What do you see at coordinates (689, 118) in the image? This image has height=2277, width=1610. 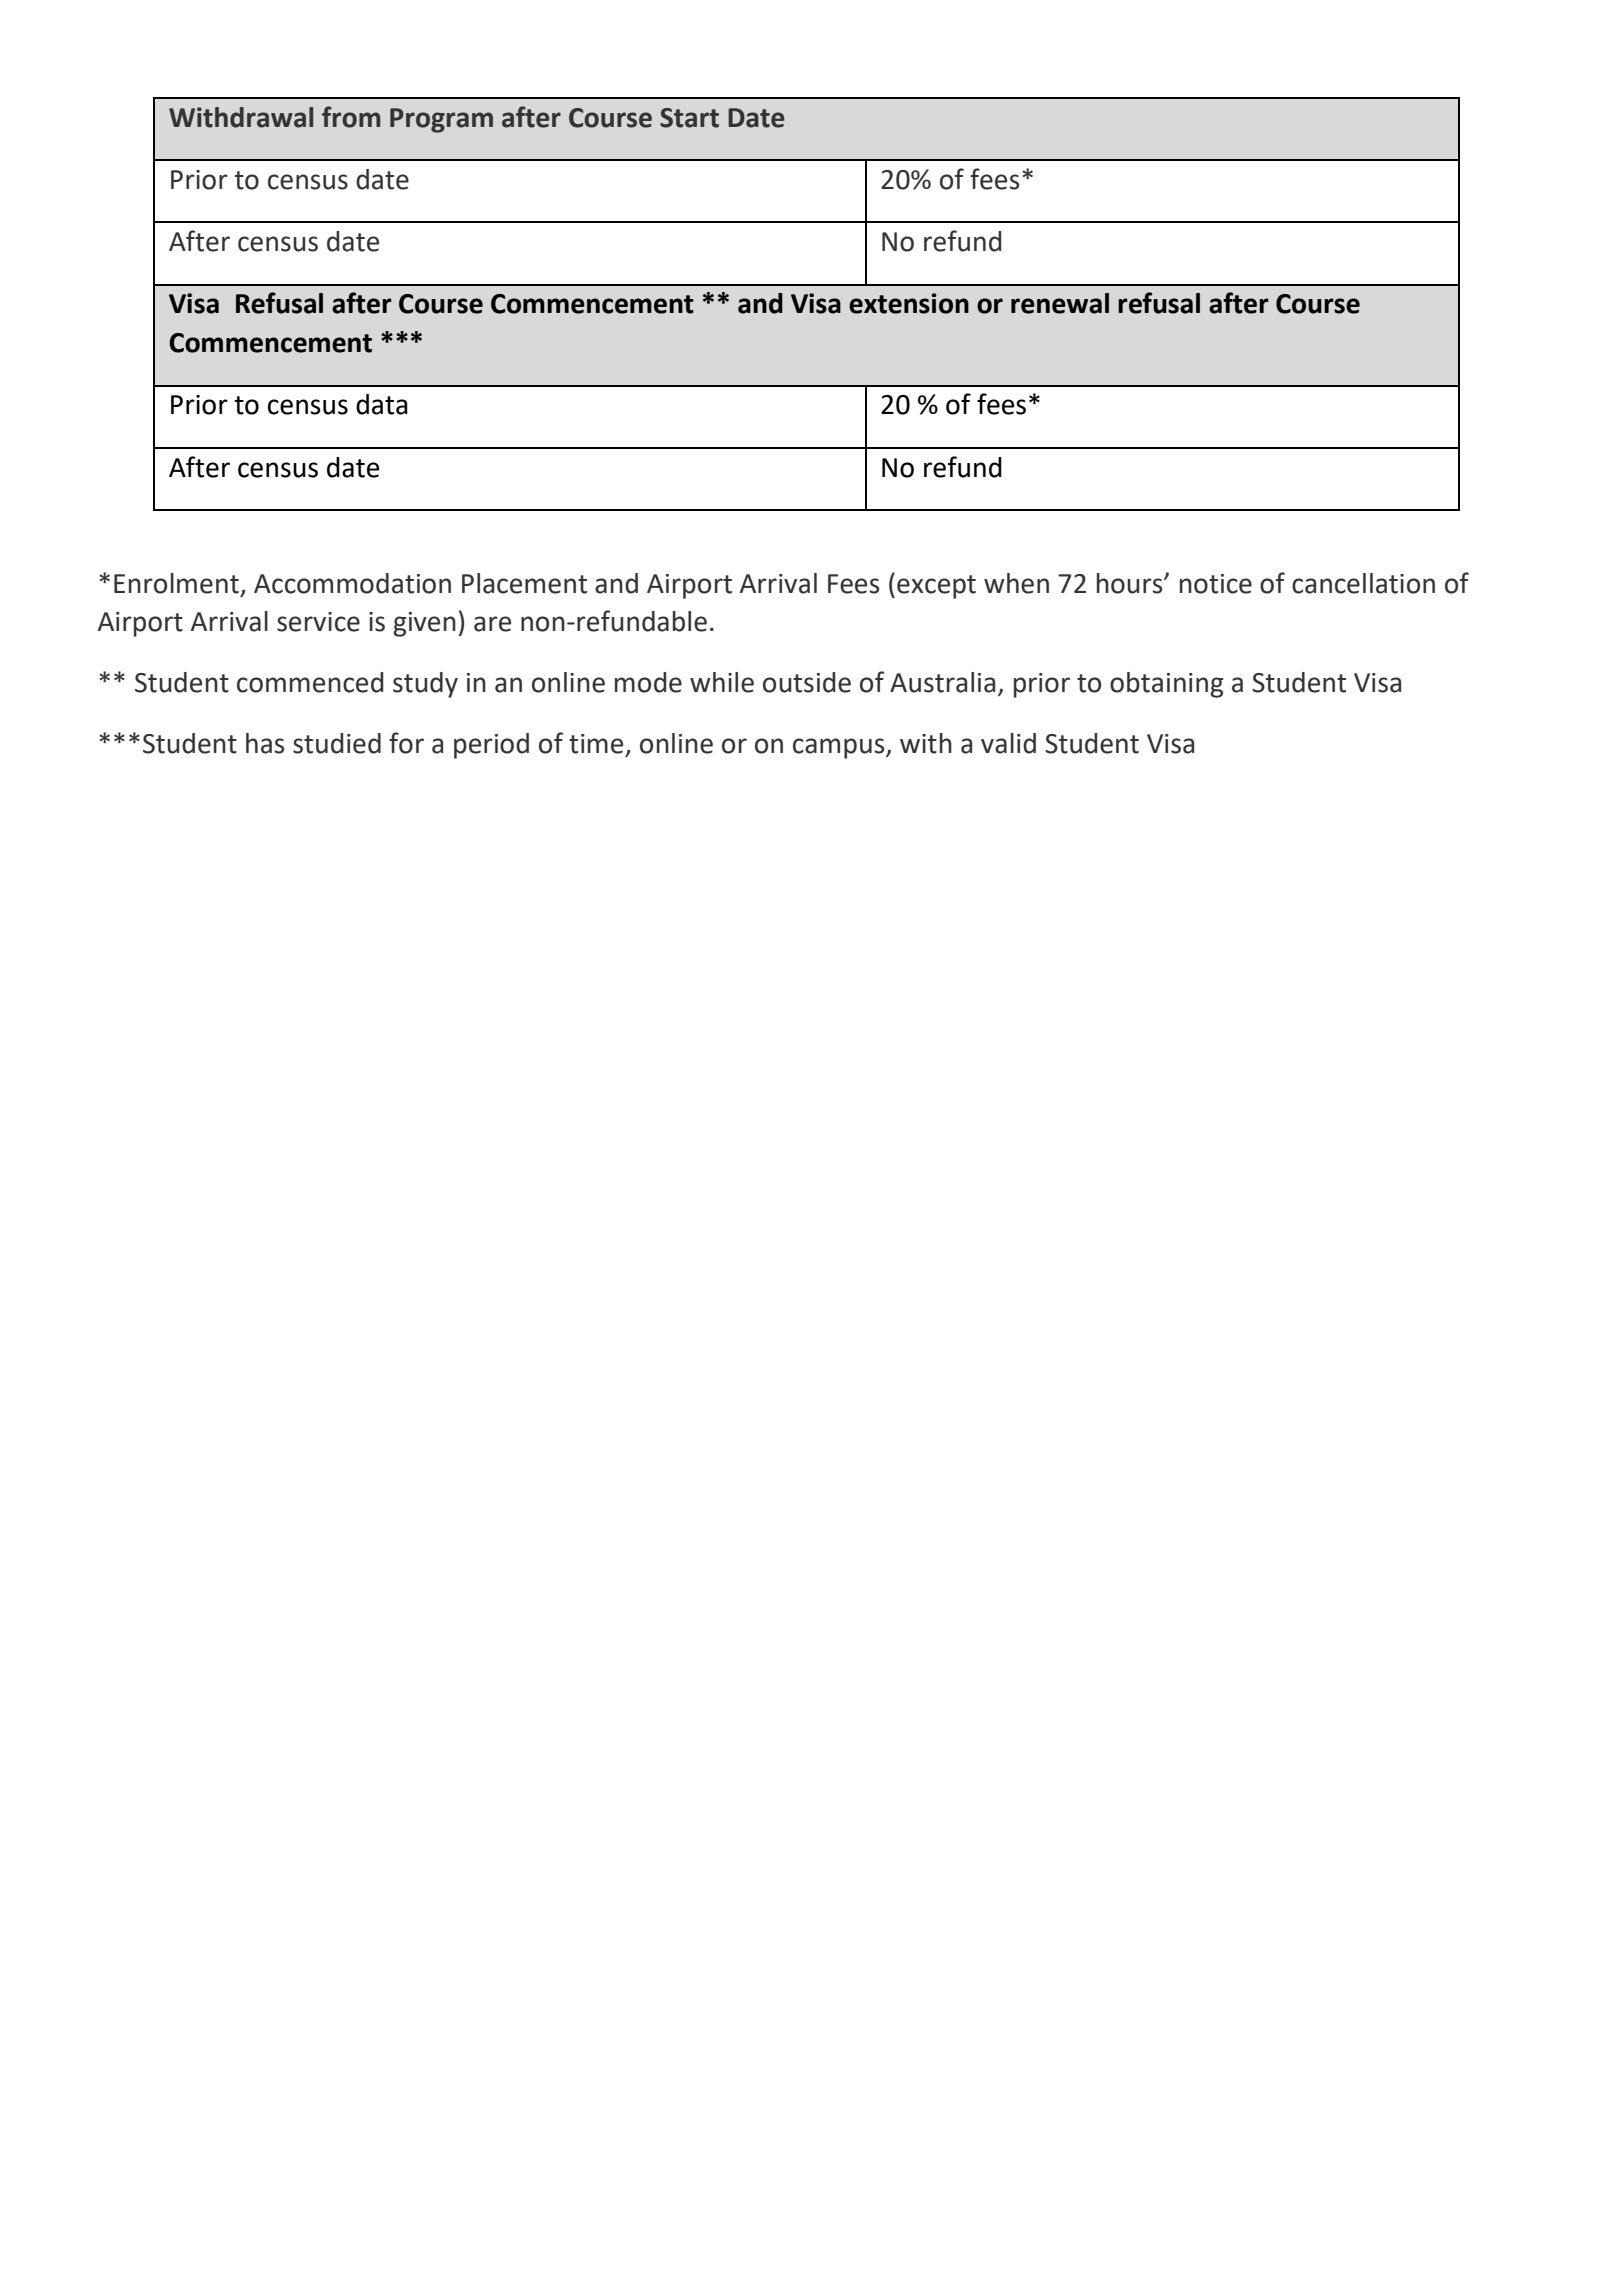 I see `Start` at bounding box center [689, 118].
